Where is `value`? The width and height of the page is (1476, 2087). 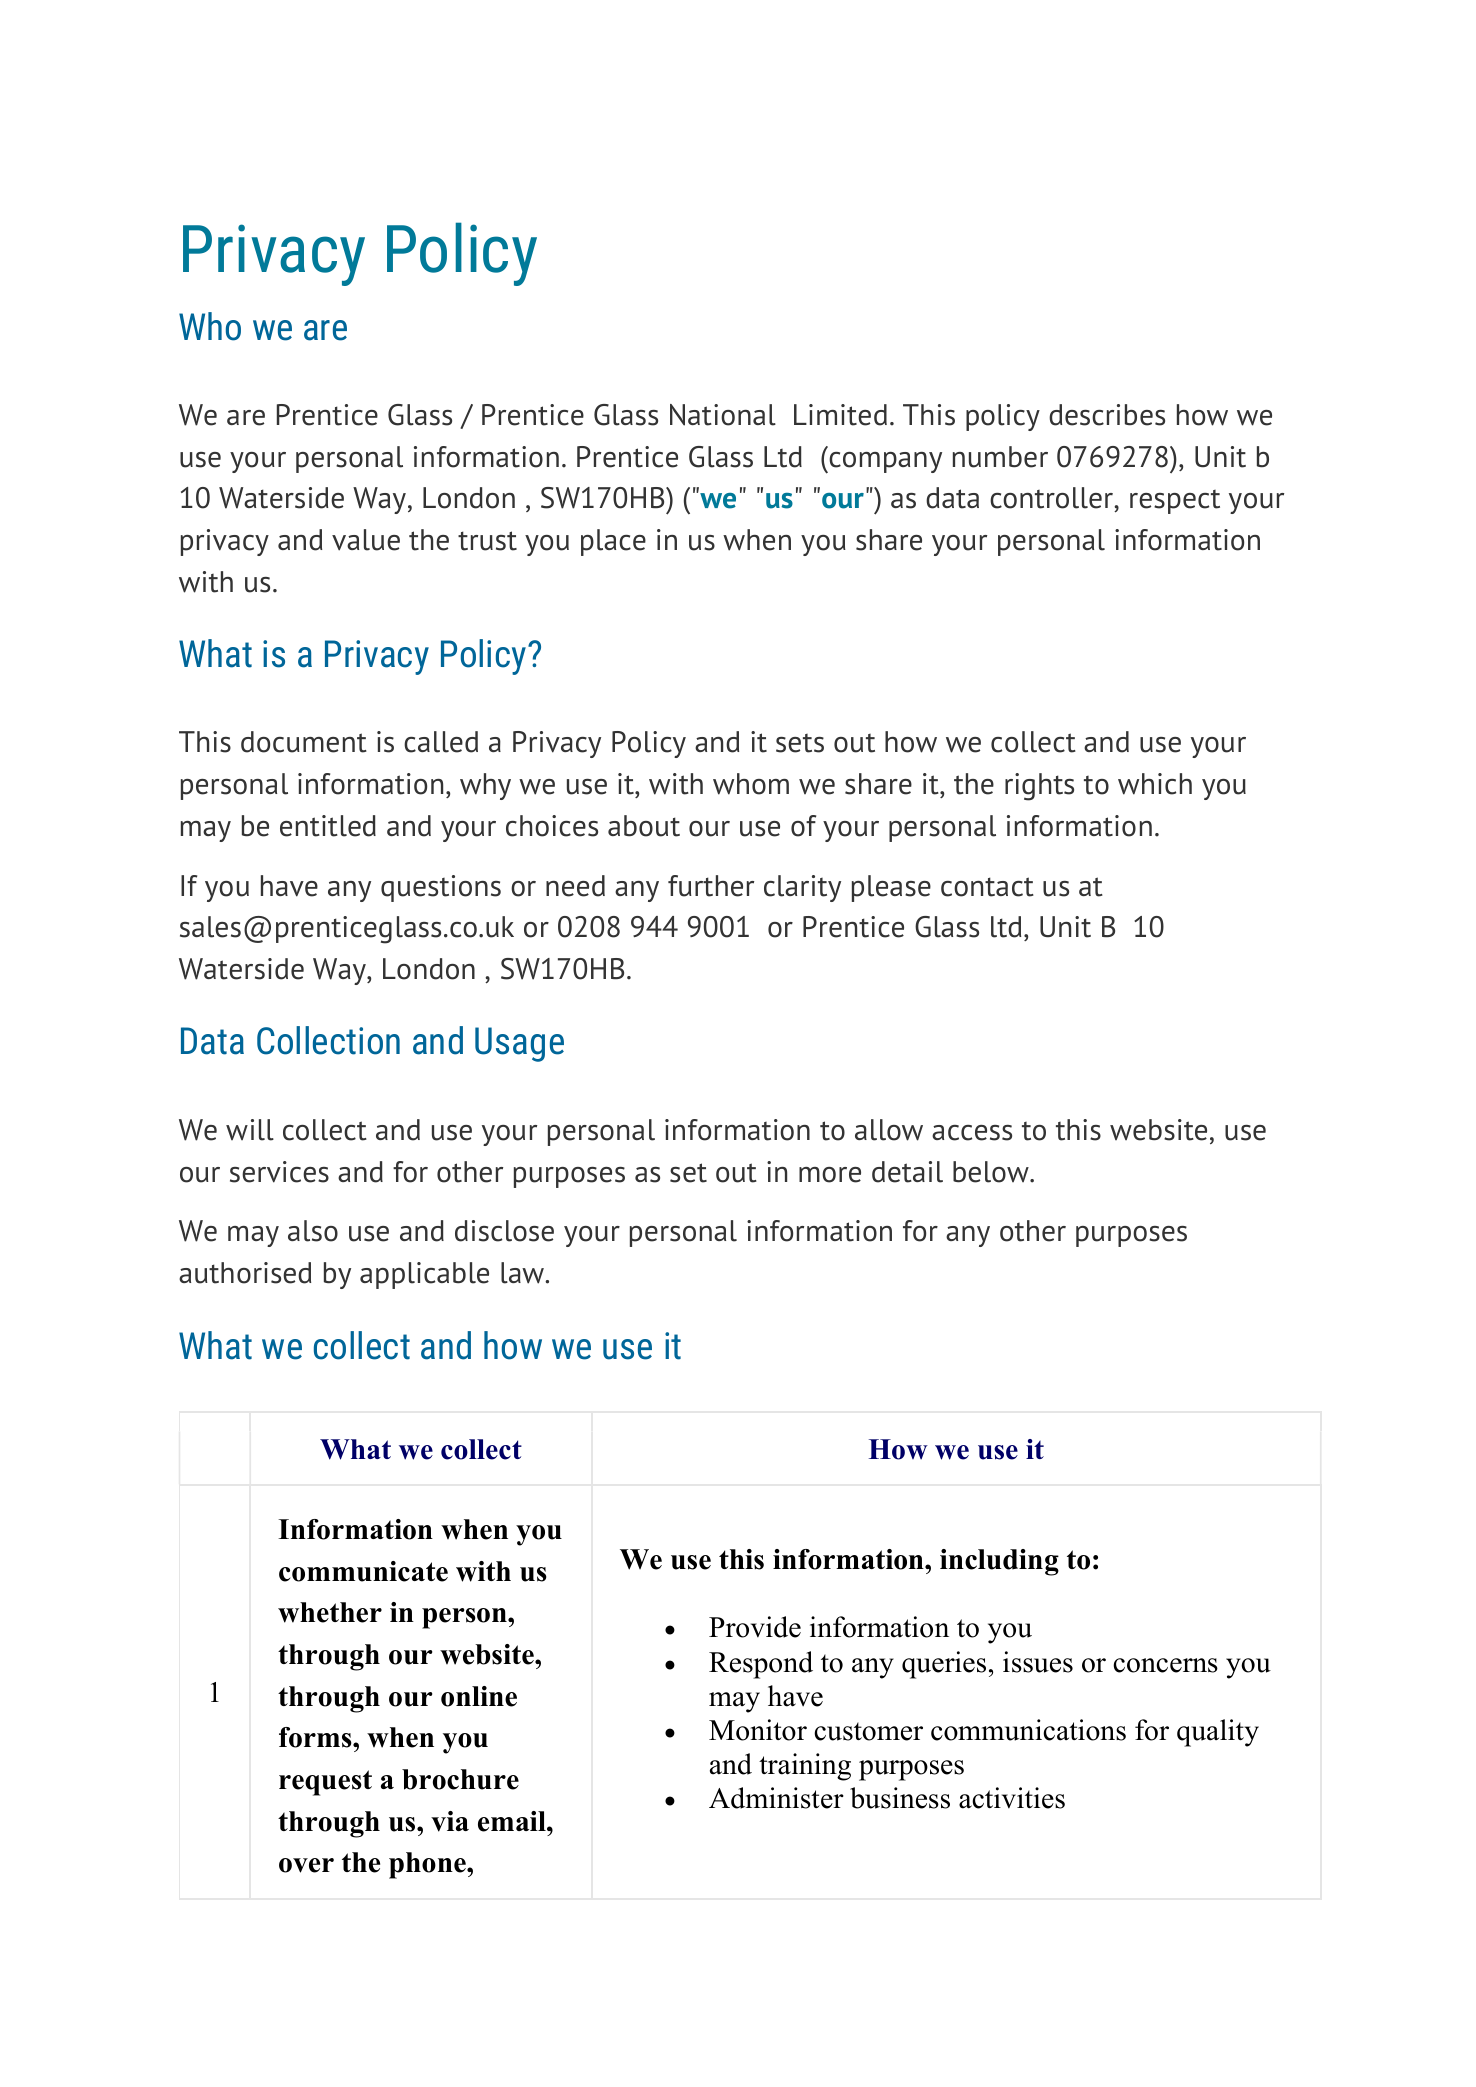
value is located at coordinates (366, 540).
